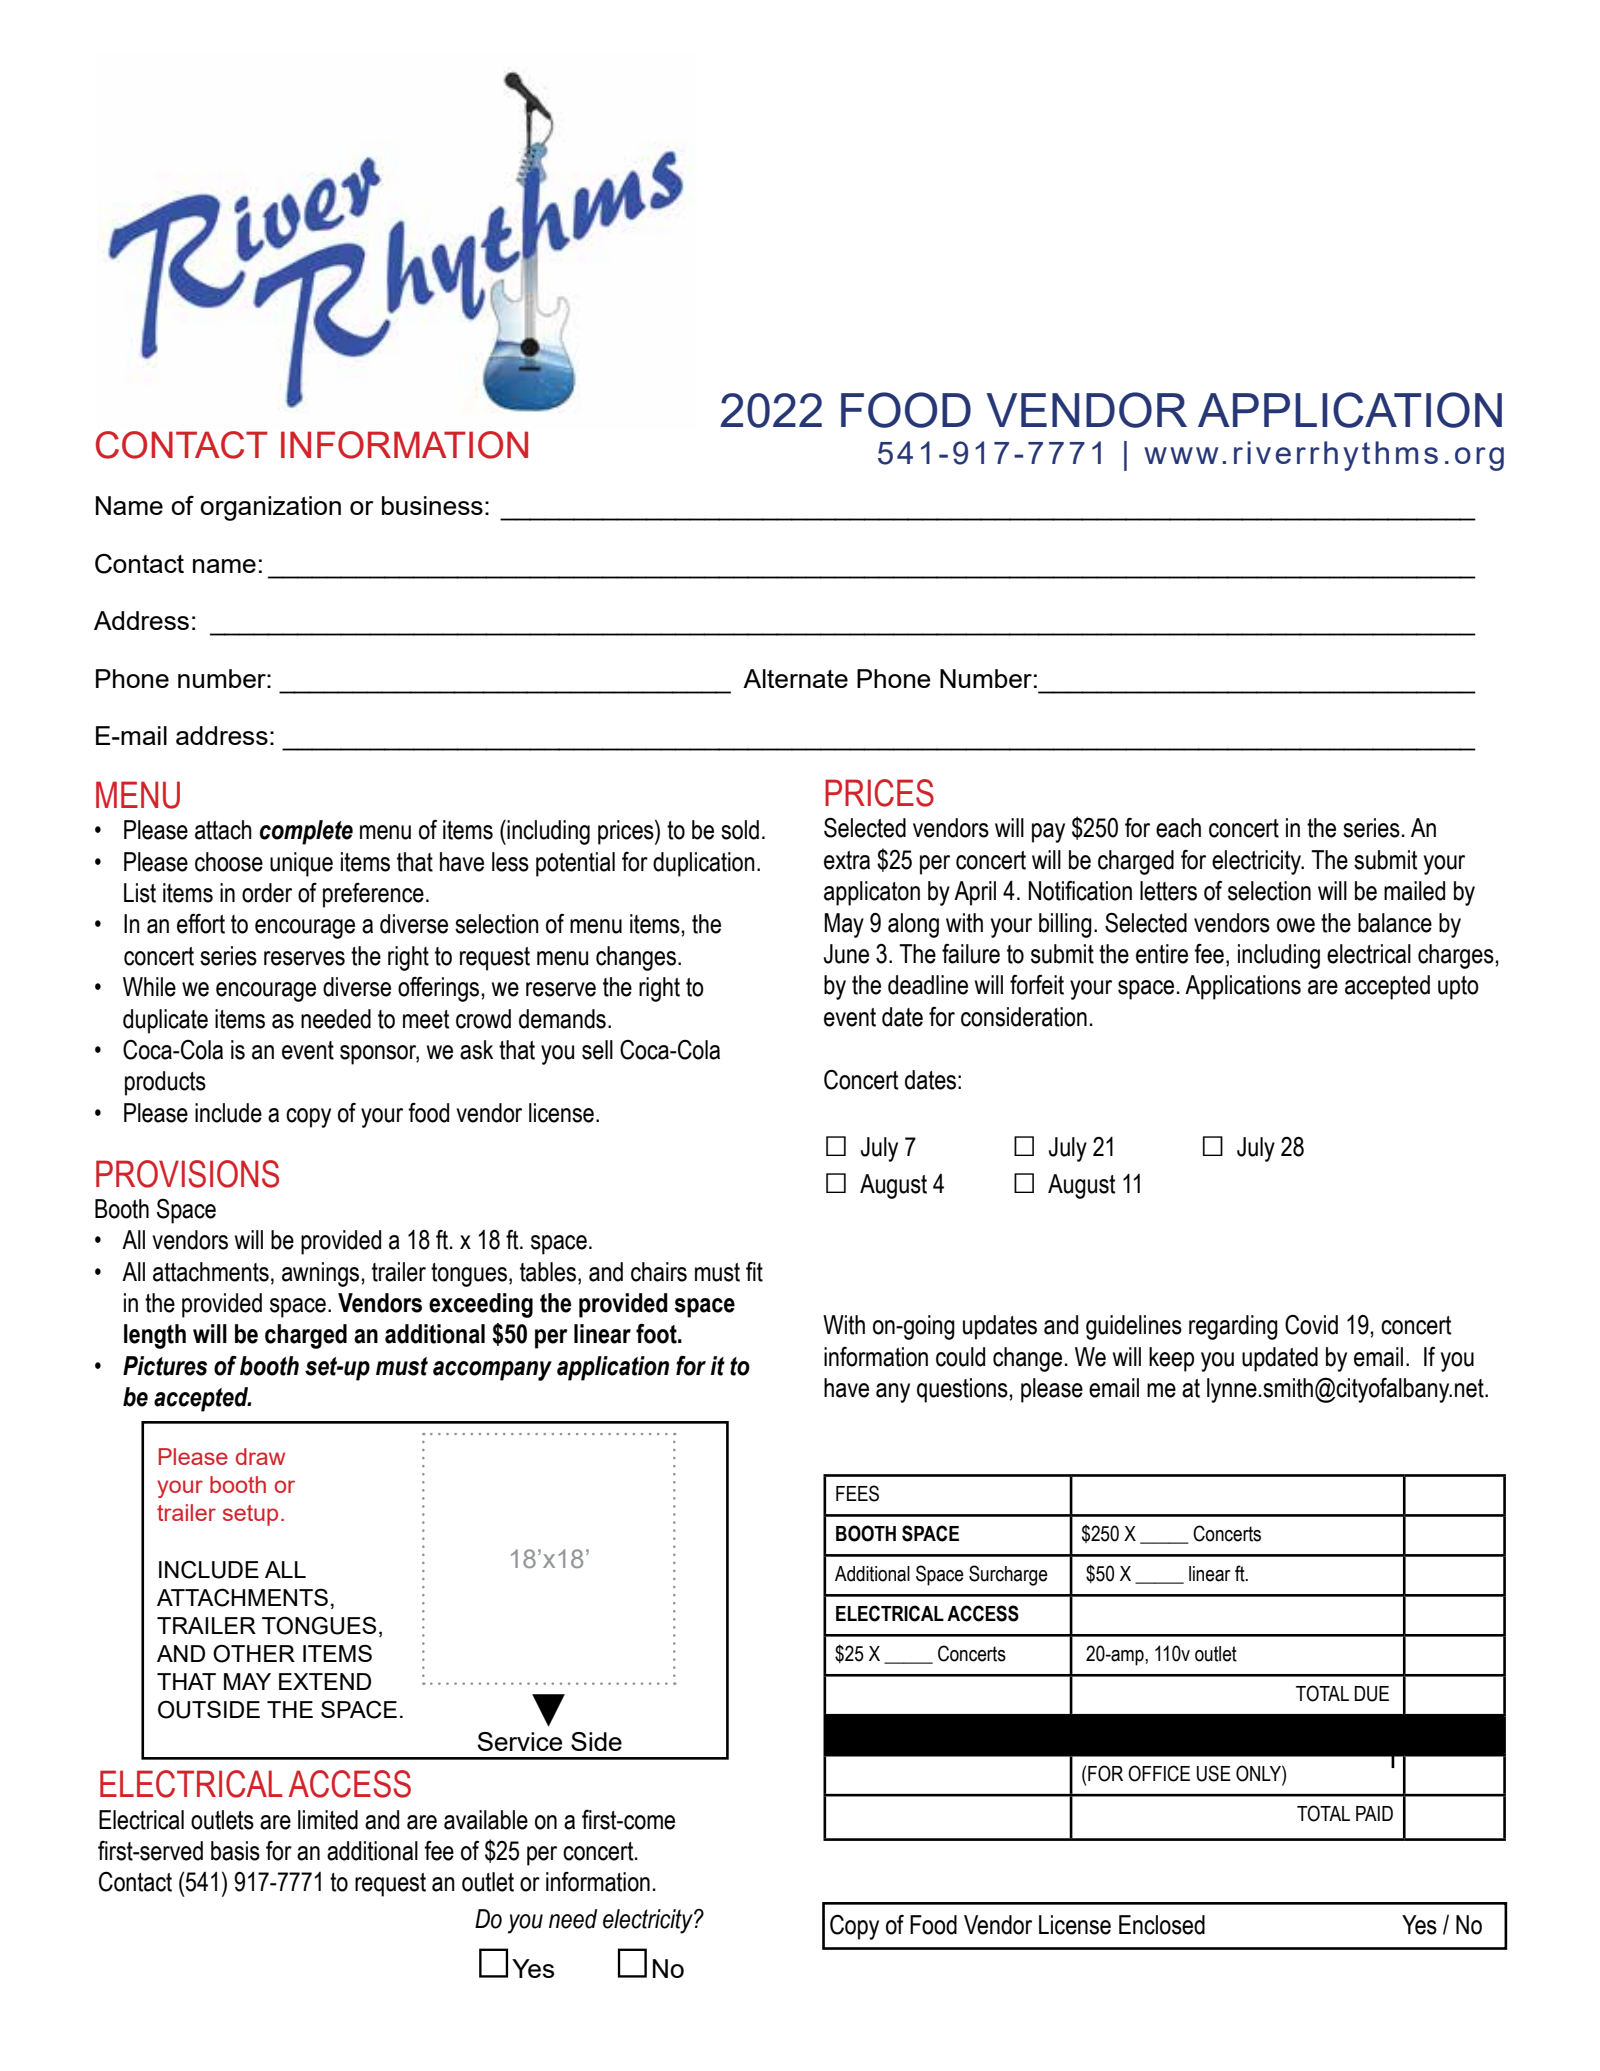 This document has height=2071, width=1600. Describe the element at coordinates (486, 1820) in the document. I see `available` at that location.
